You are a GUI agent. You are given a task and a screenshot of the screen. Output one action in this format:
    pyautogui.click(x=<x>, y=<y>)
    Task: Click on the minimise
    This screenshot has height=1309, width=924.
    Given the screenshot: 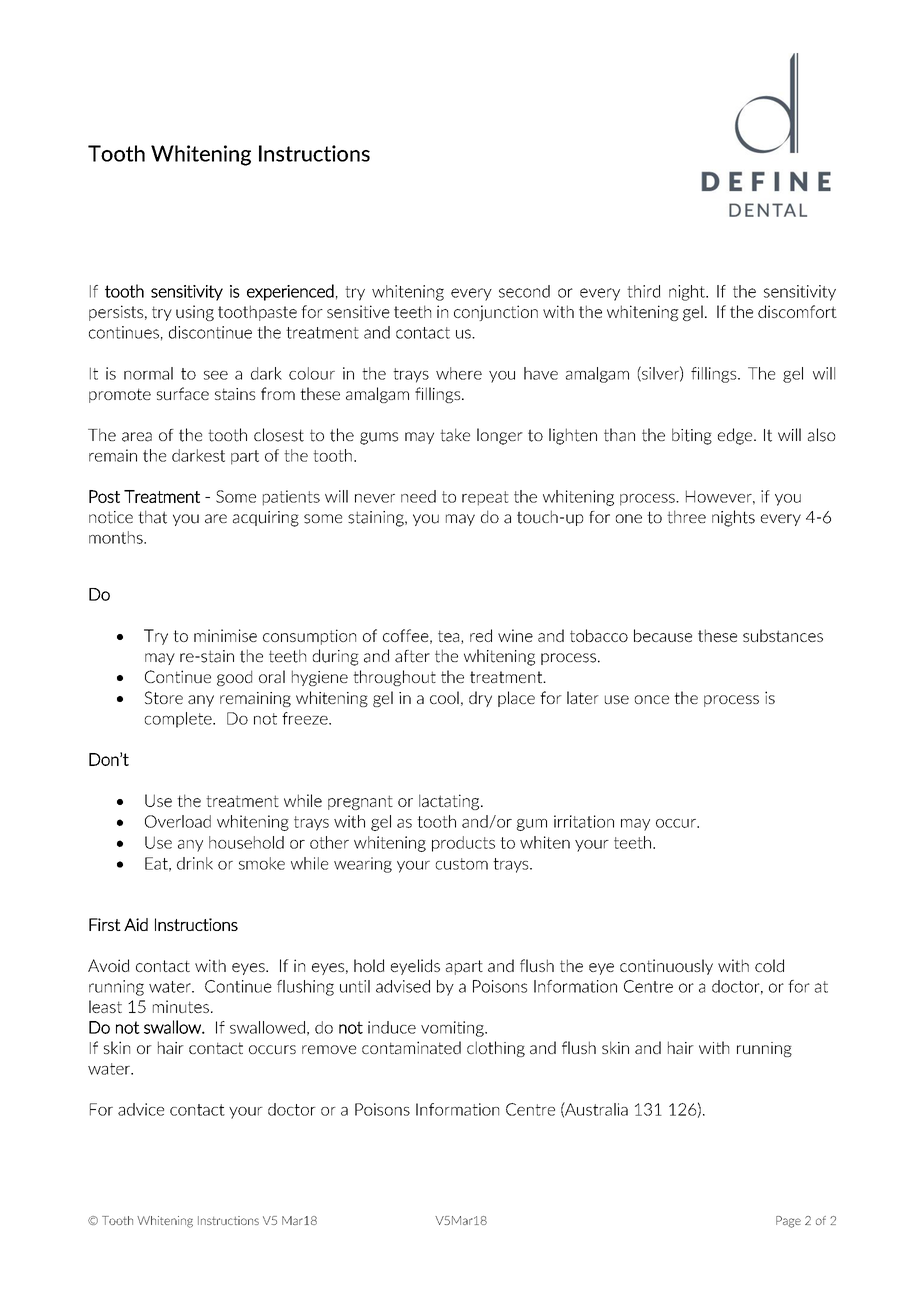 What is the action you would take?
    pyautogui.click(x=225, y=635)
